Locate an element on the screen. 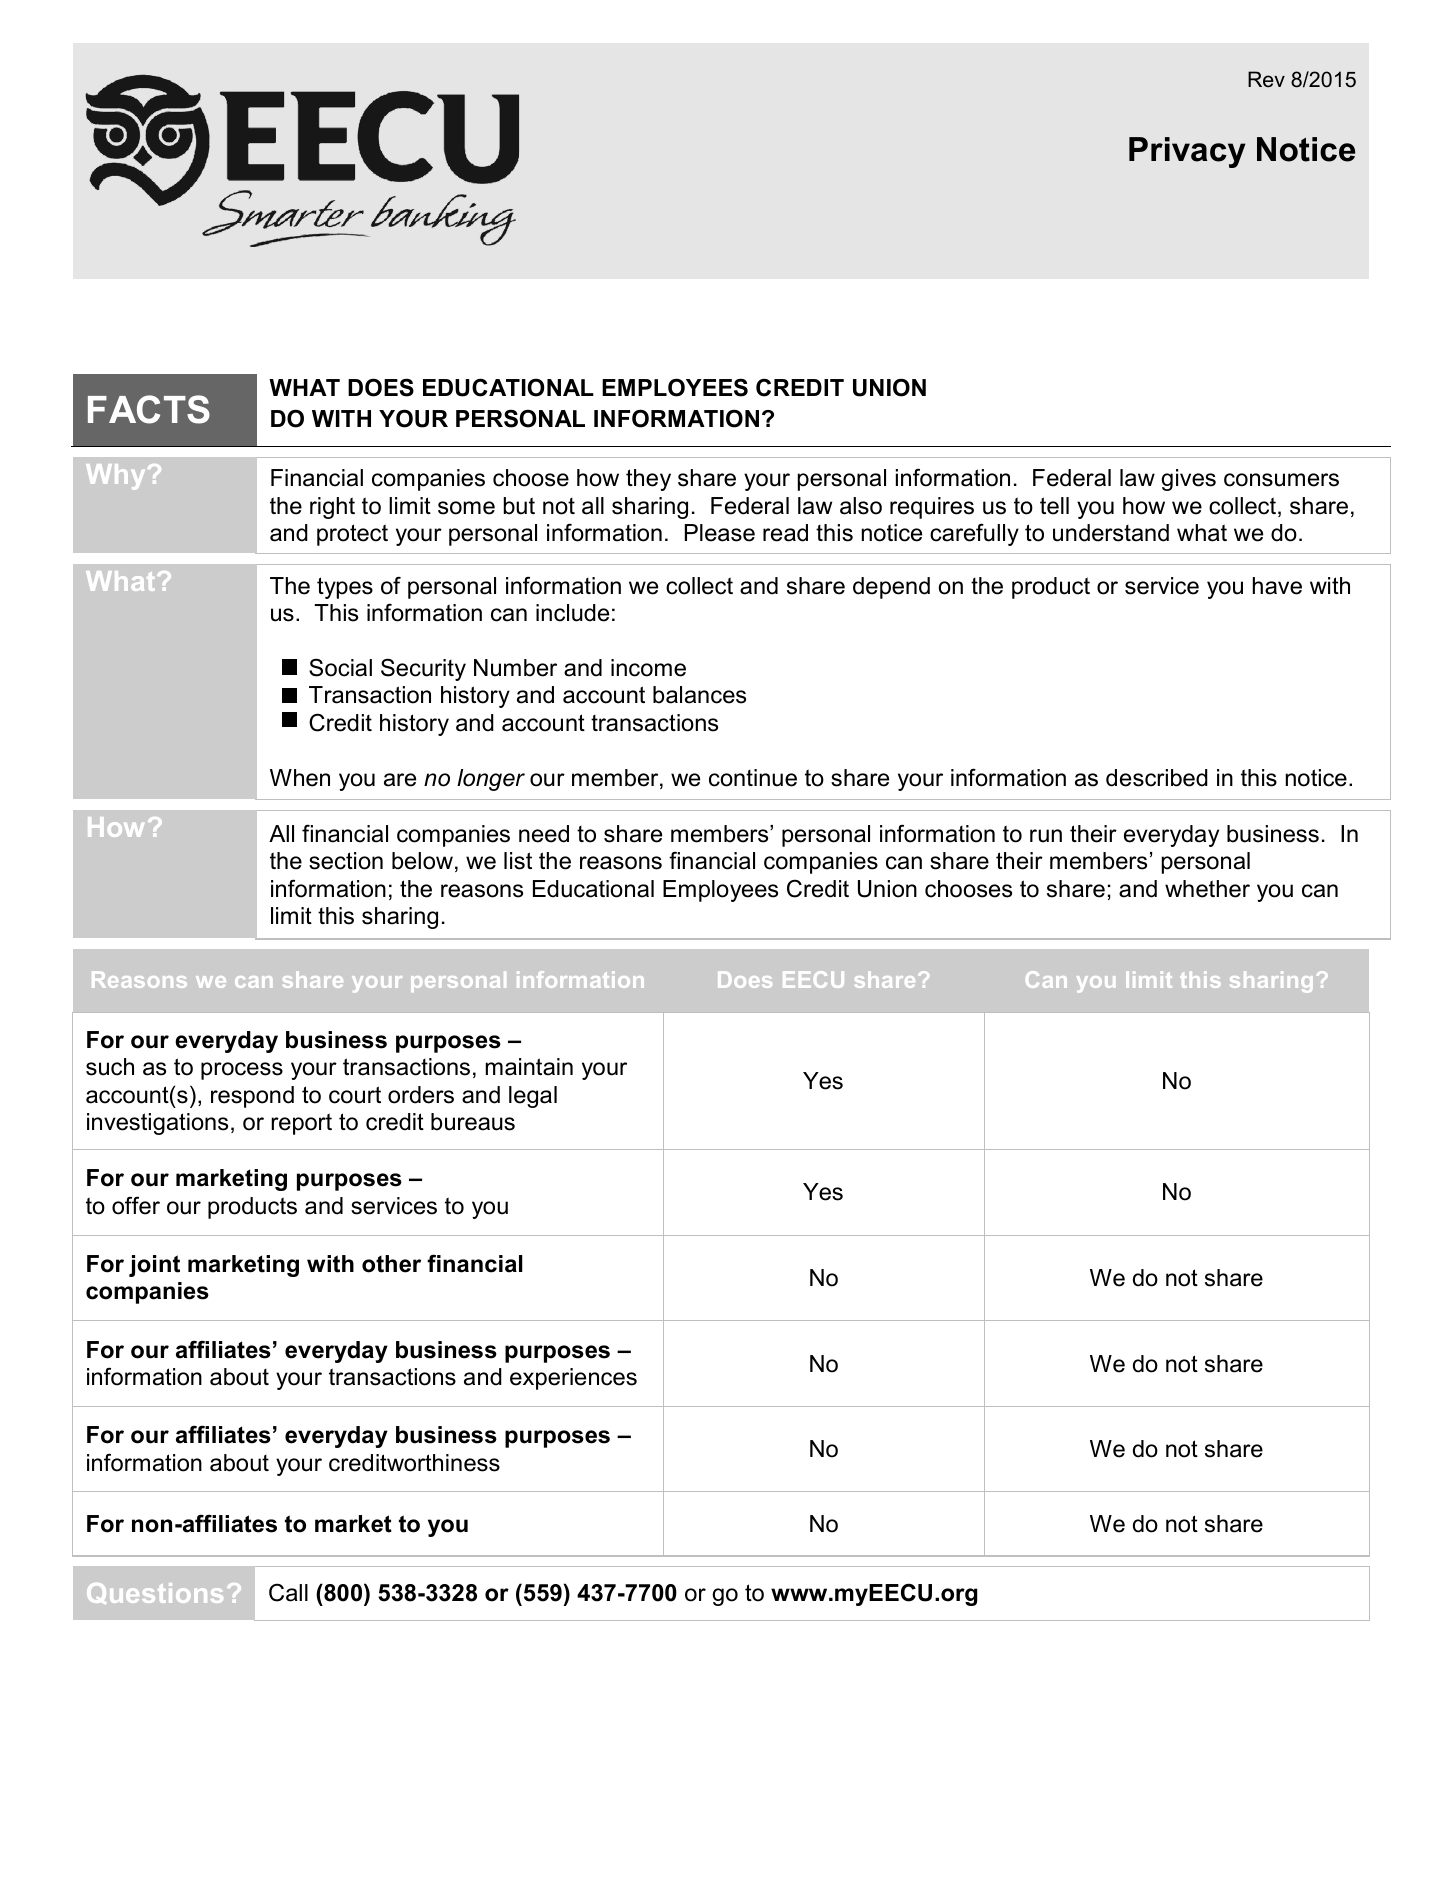 The width and height of the screenshot is (1455, 1883). gives is located at coordinates (1188, 480).
